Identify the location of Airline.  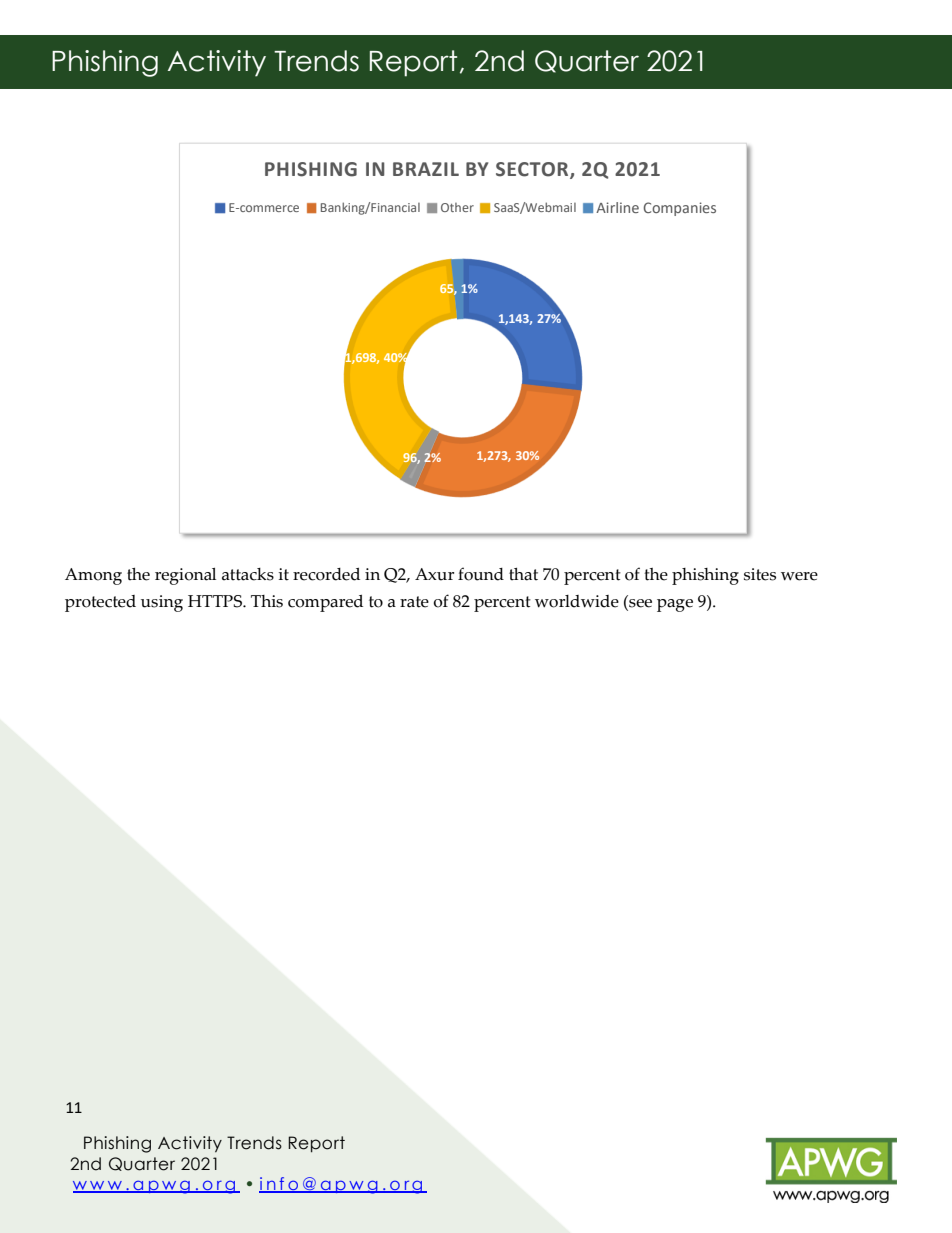
(617, 207).
